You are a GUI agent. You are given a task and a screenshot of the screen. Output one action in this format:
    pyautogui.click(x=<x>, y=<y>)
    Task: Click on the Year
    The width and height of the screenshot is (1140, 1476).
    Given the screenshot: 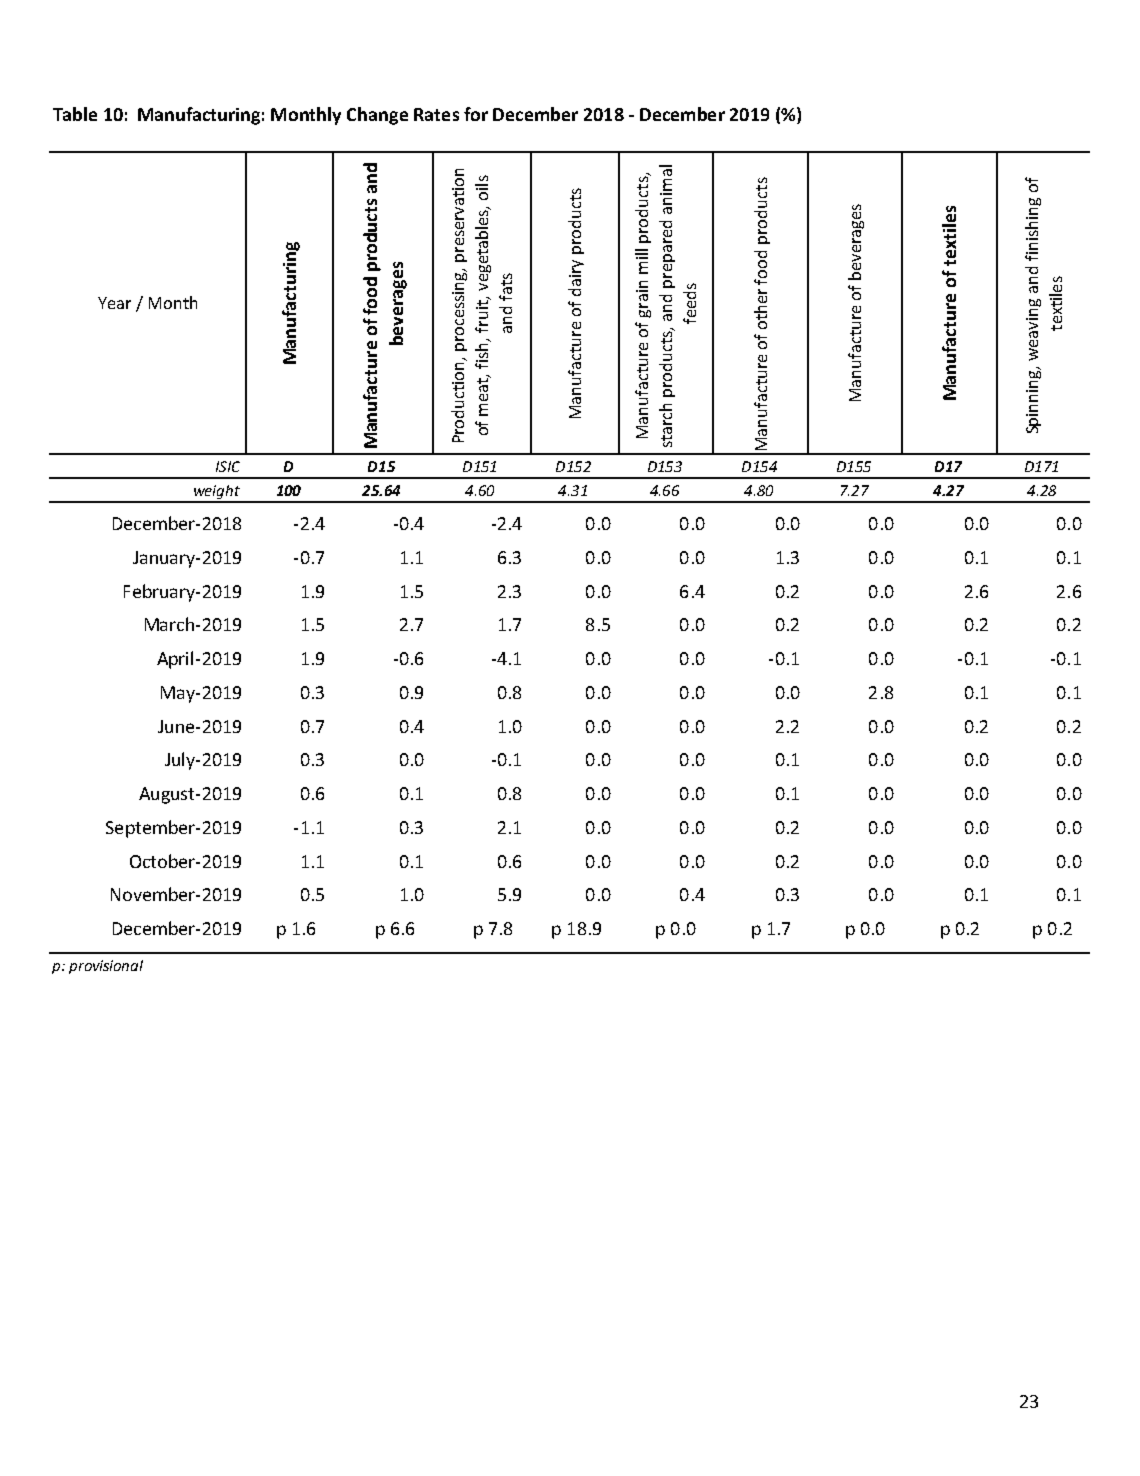 What is the action you would take?
    pyautogui.click(x=114, y=303)
